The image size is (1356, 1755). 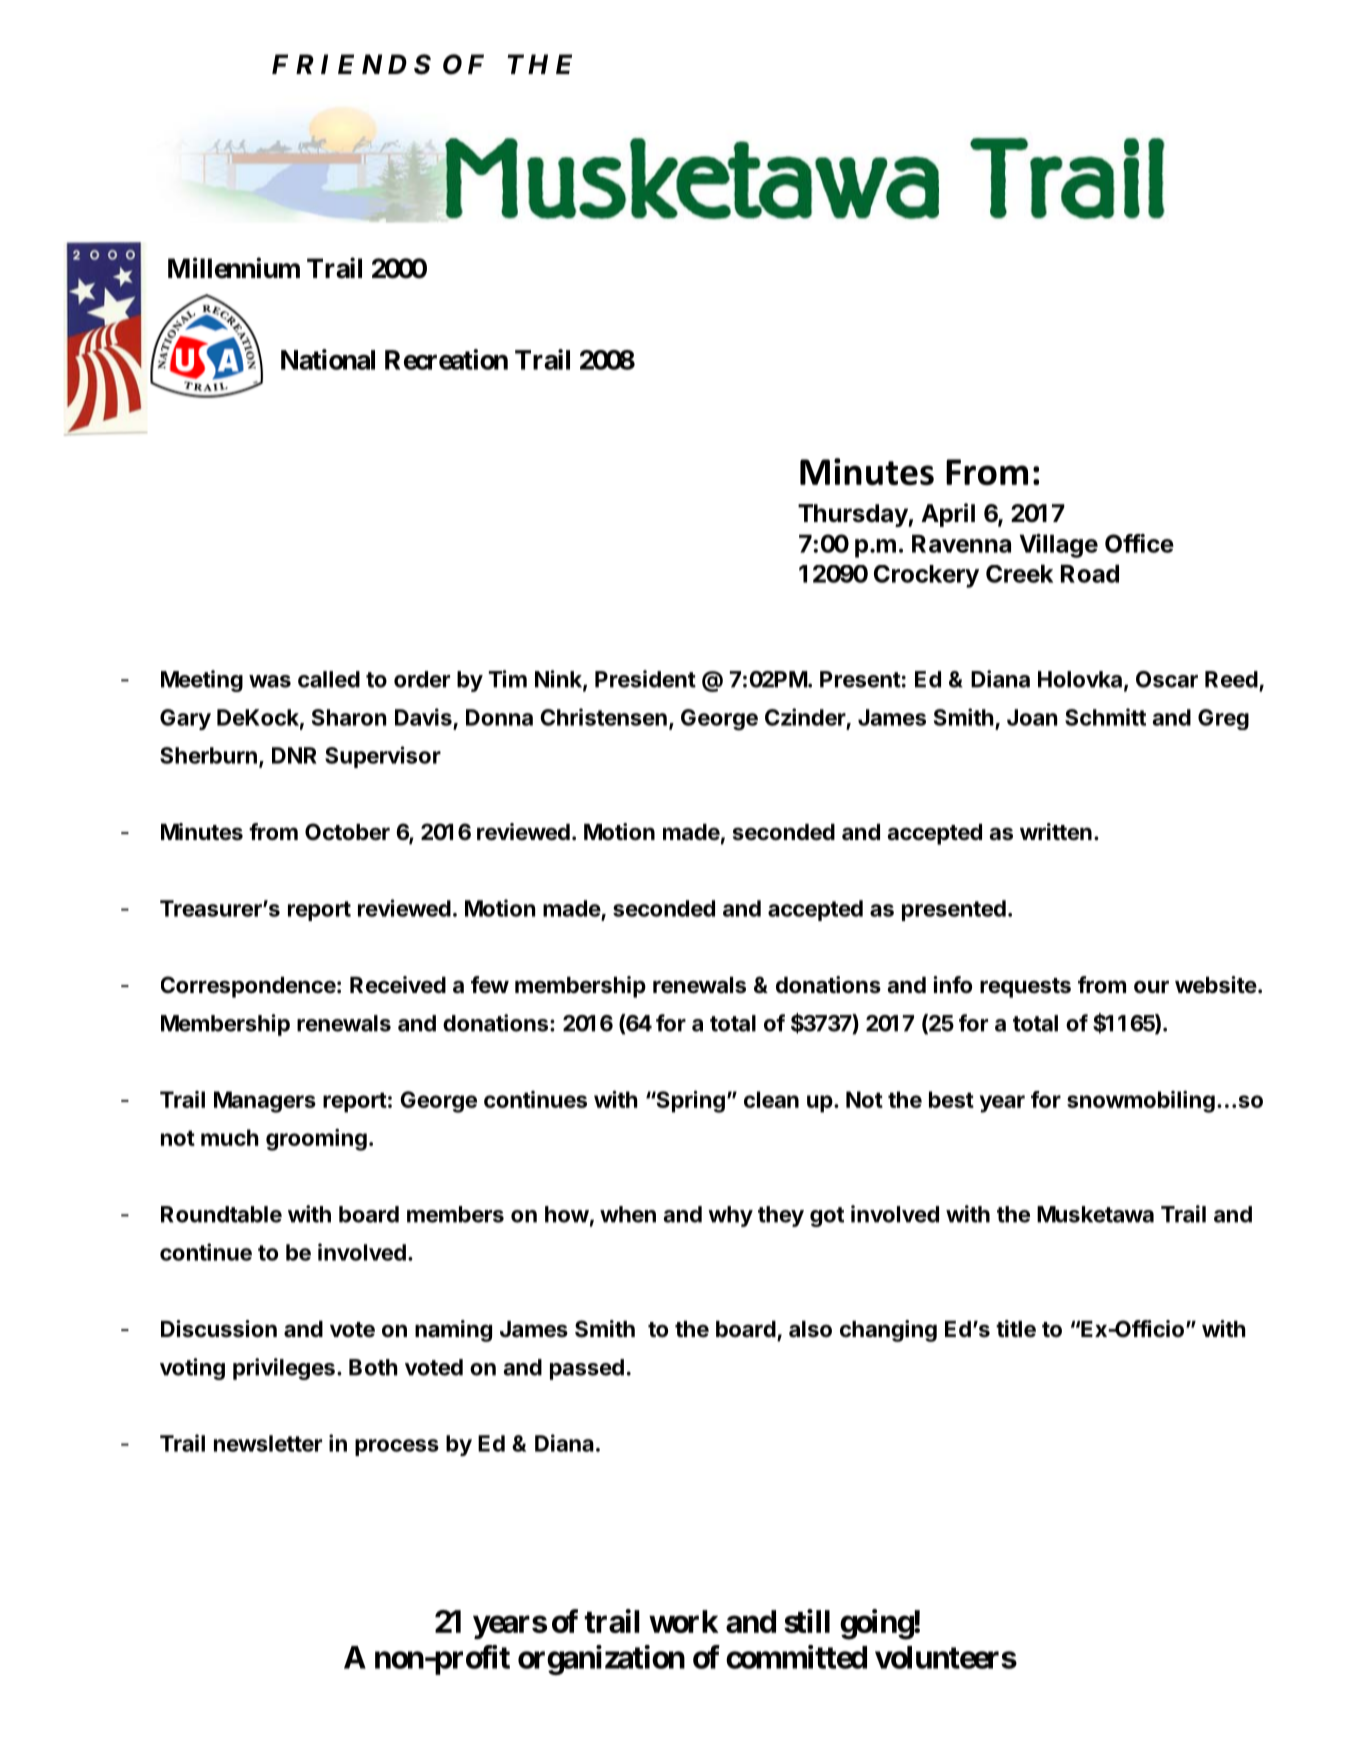 What do you see at coordinates (645, 679) in the document?
I see `President` at bounding box center [645, 679].
